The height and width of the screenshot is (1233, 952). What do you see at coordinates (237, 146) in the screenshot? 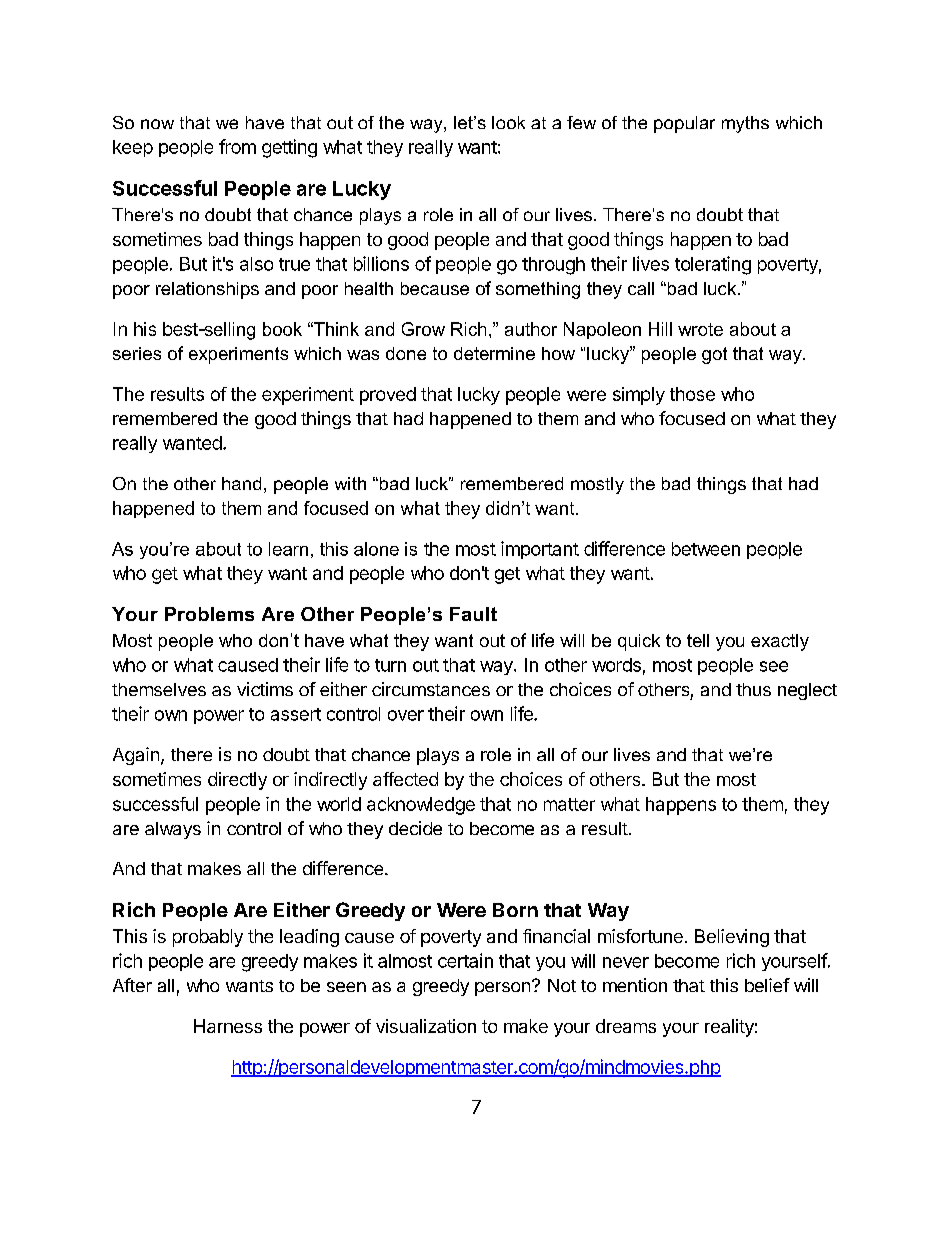
I see `from` at bounding box center [237, 146].
